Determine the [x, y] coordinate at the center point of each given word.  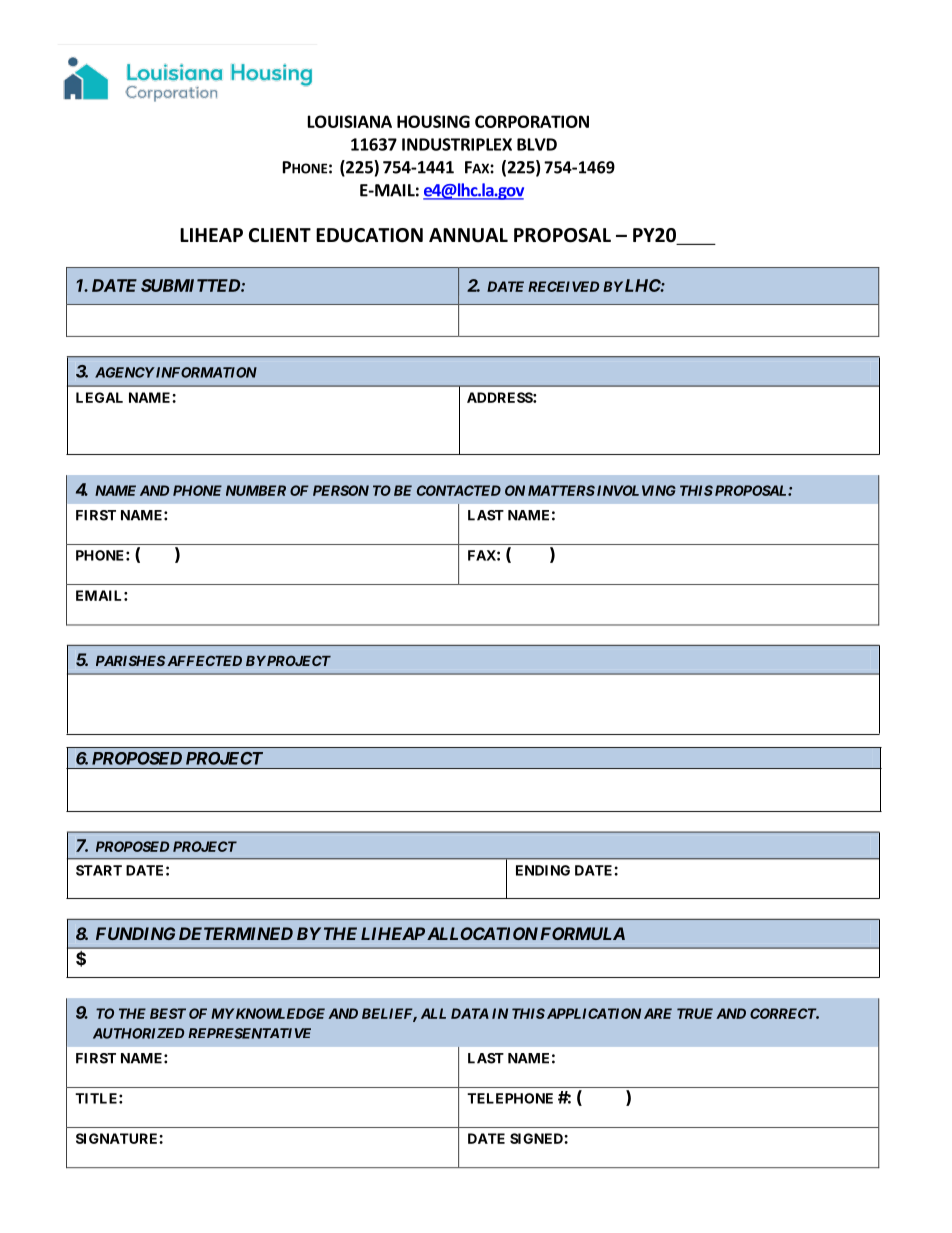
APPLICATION [592, 1013]
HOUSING [433, 121]
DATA [470, 1013]
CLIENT [280, 235]
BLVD [537, 144]
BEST [168, 1013]
